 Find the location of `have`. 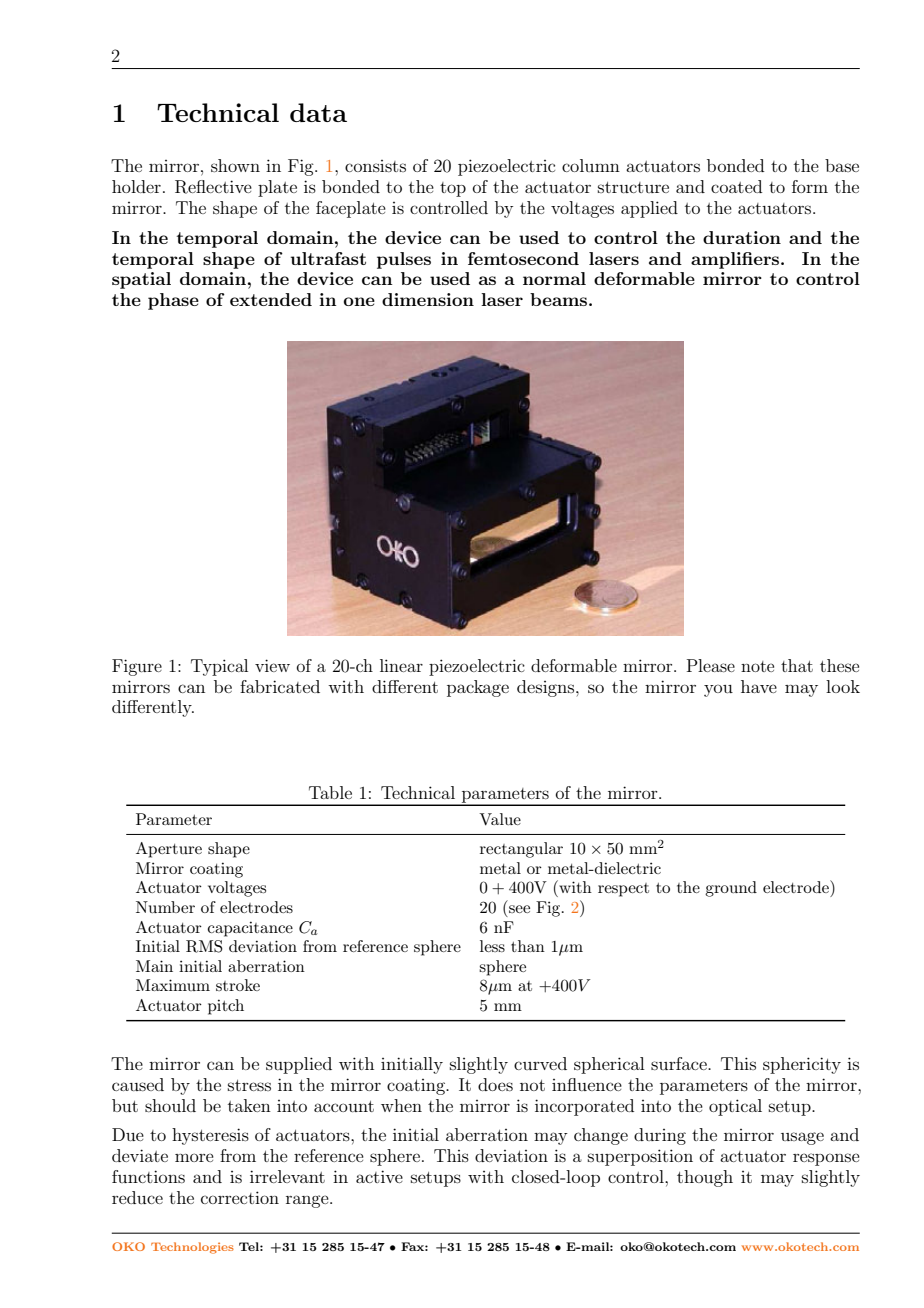

have is located at coordinates (759, 686).
